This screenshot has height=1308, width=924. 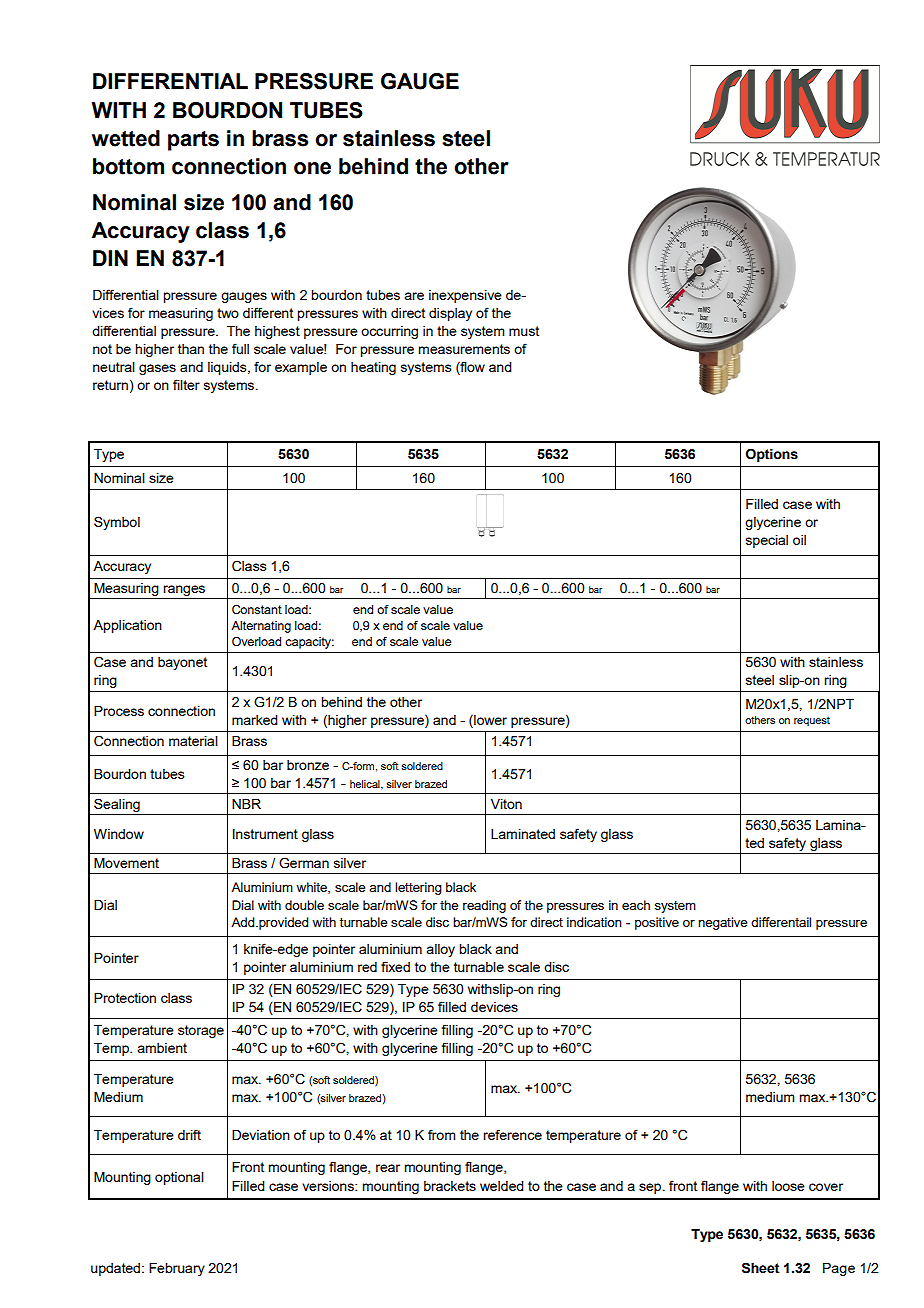 I want to click on inexpensive, so click(x=465, y=296).
